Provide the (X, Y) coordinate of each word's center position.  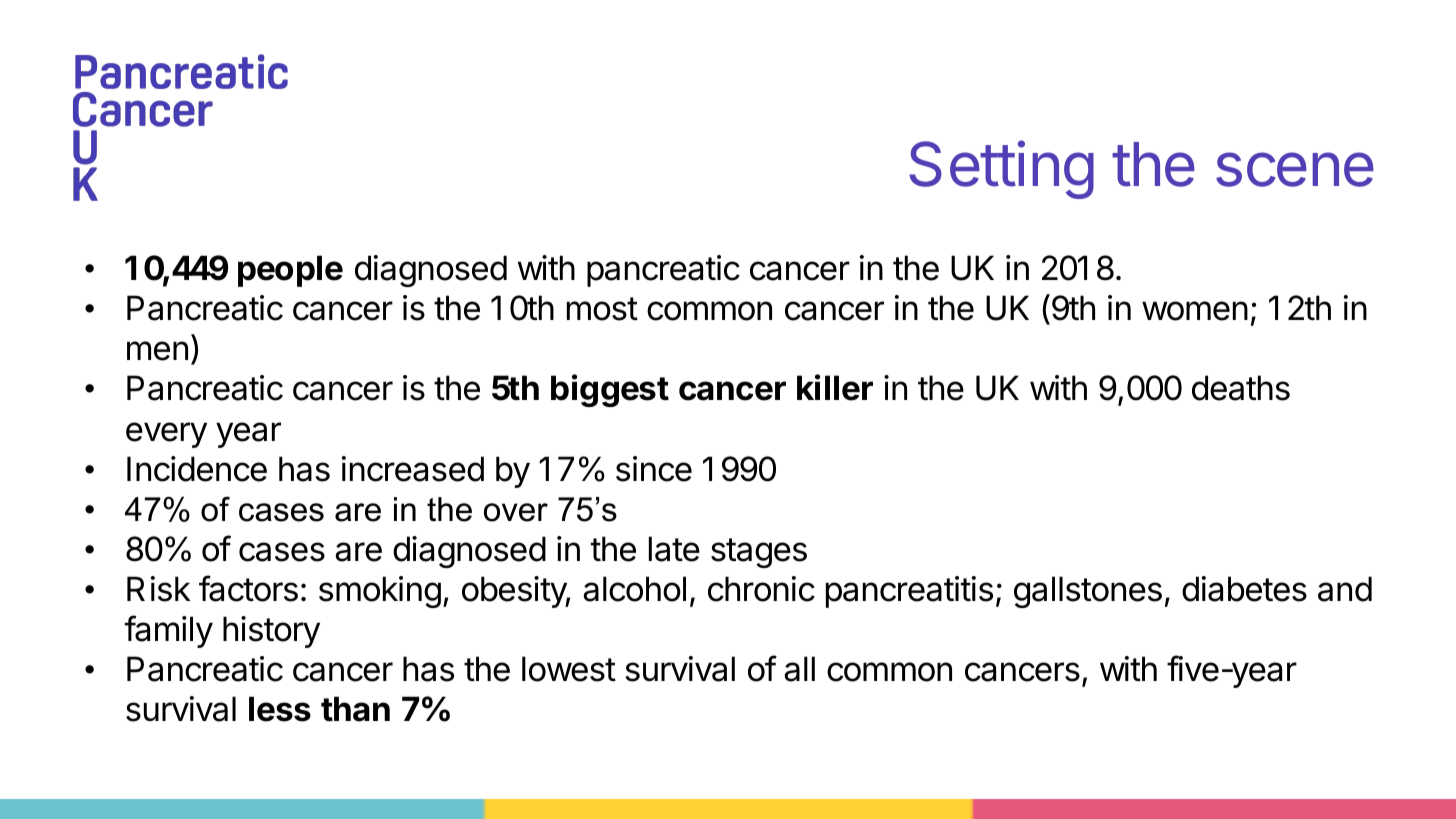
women (1195, 311)
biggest (610, 390)
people (290, 271)
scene (1295, 169)
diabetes (1244, 589)
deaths (1241, 388)
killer (835, 387)
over (516, 512)
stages (759, 553)
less (280, 709)
